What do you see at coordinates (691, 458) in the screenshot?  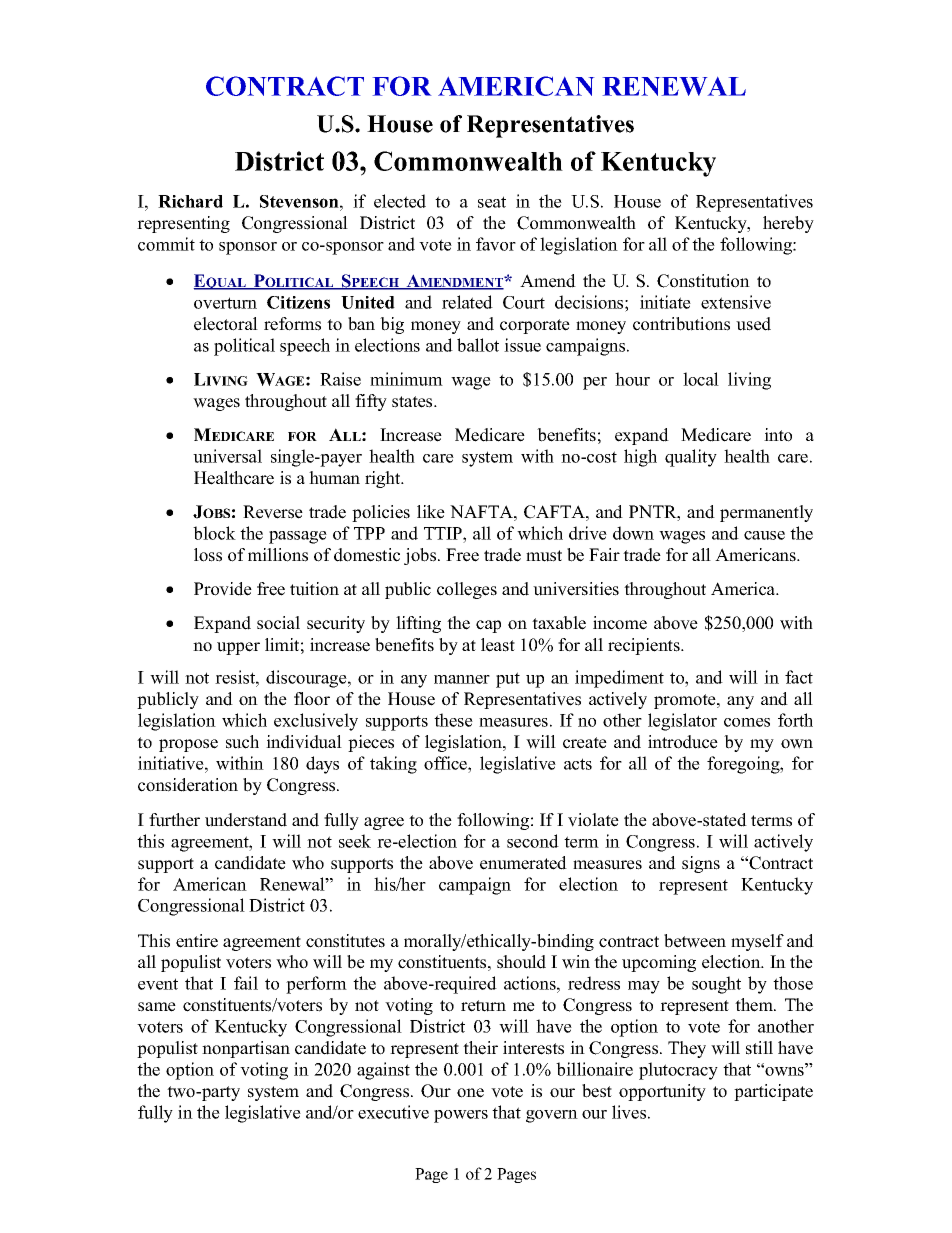 I see `quality` at bounding box center [691, 458].
